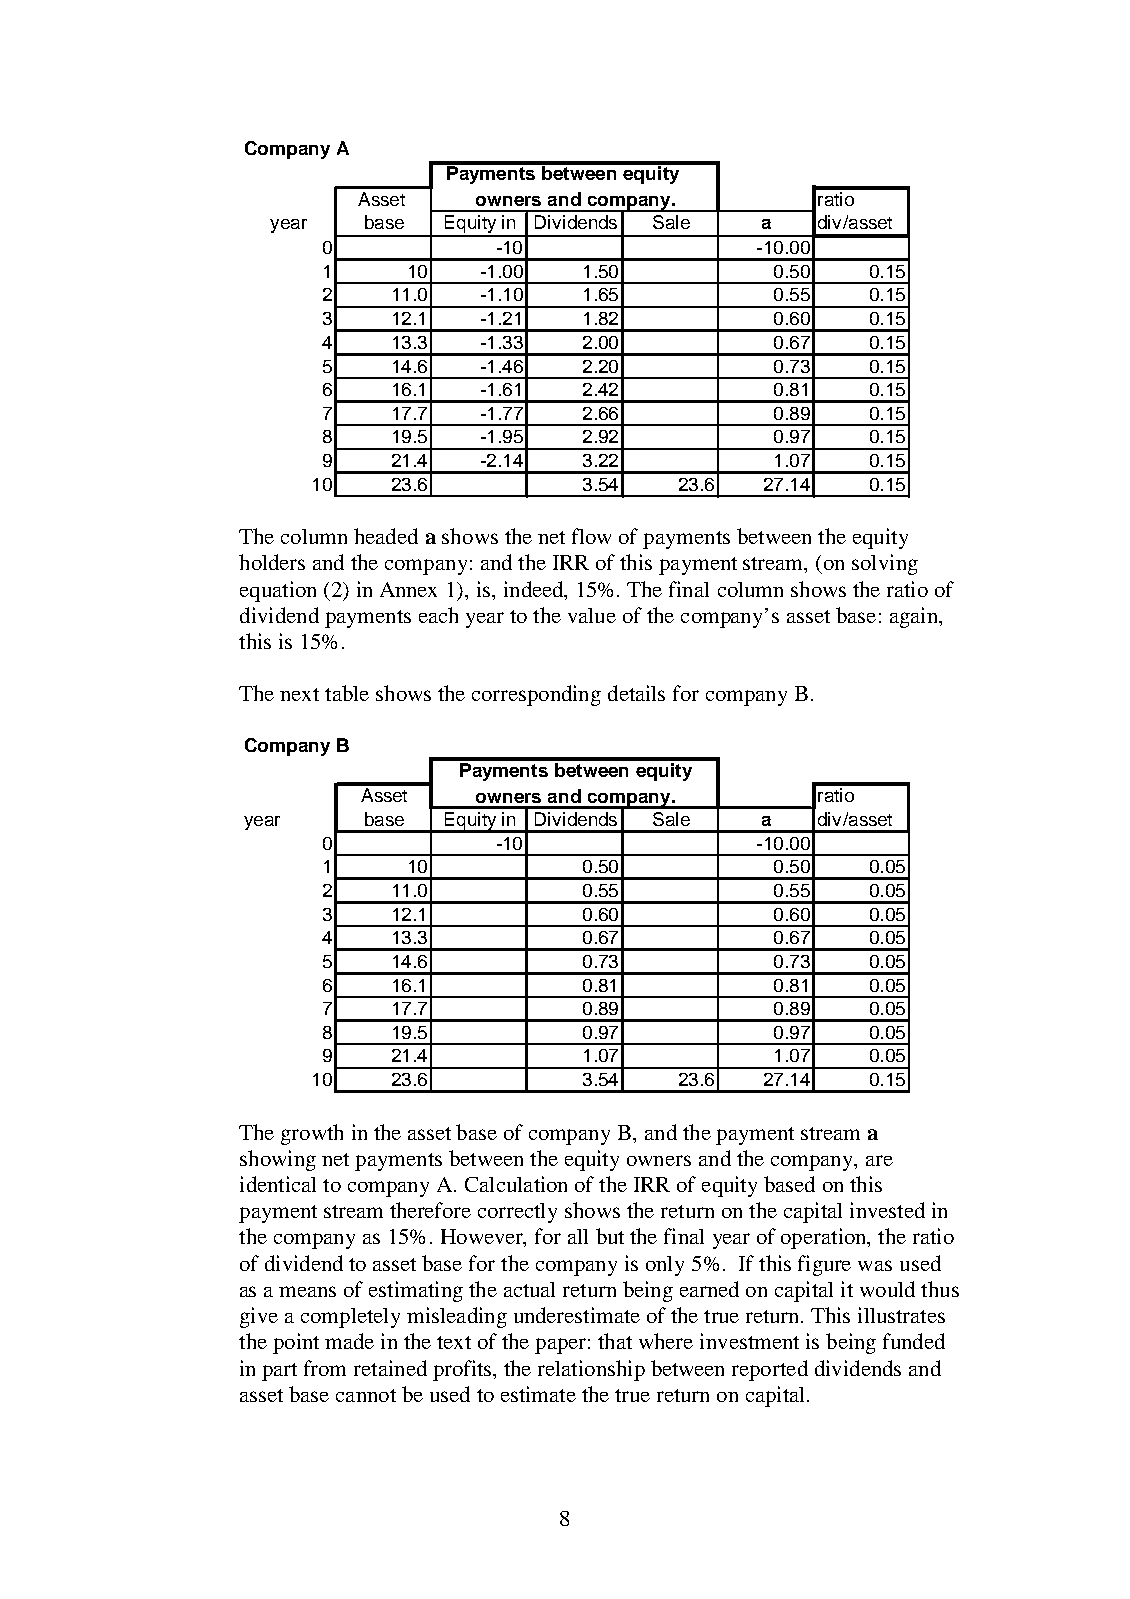 The height and width of the screenshot is (1599, 1130). What do you see at coordinates (347, 693) in the screenshot?
I see `table` at bounding box center [347, 693].
